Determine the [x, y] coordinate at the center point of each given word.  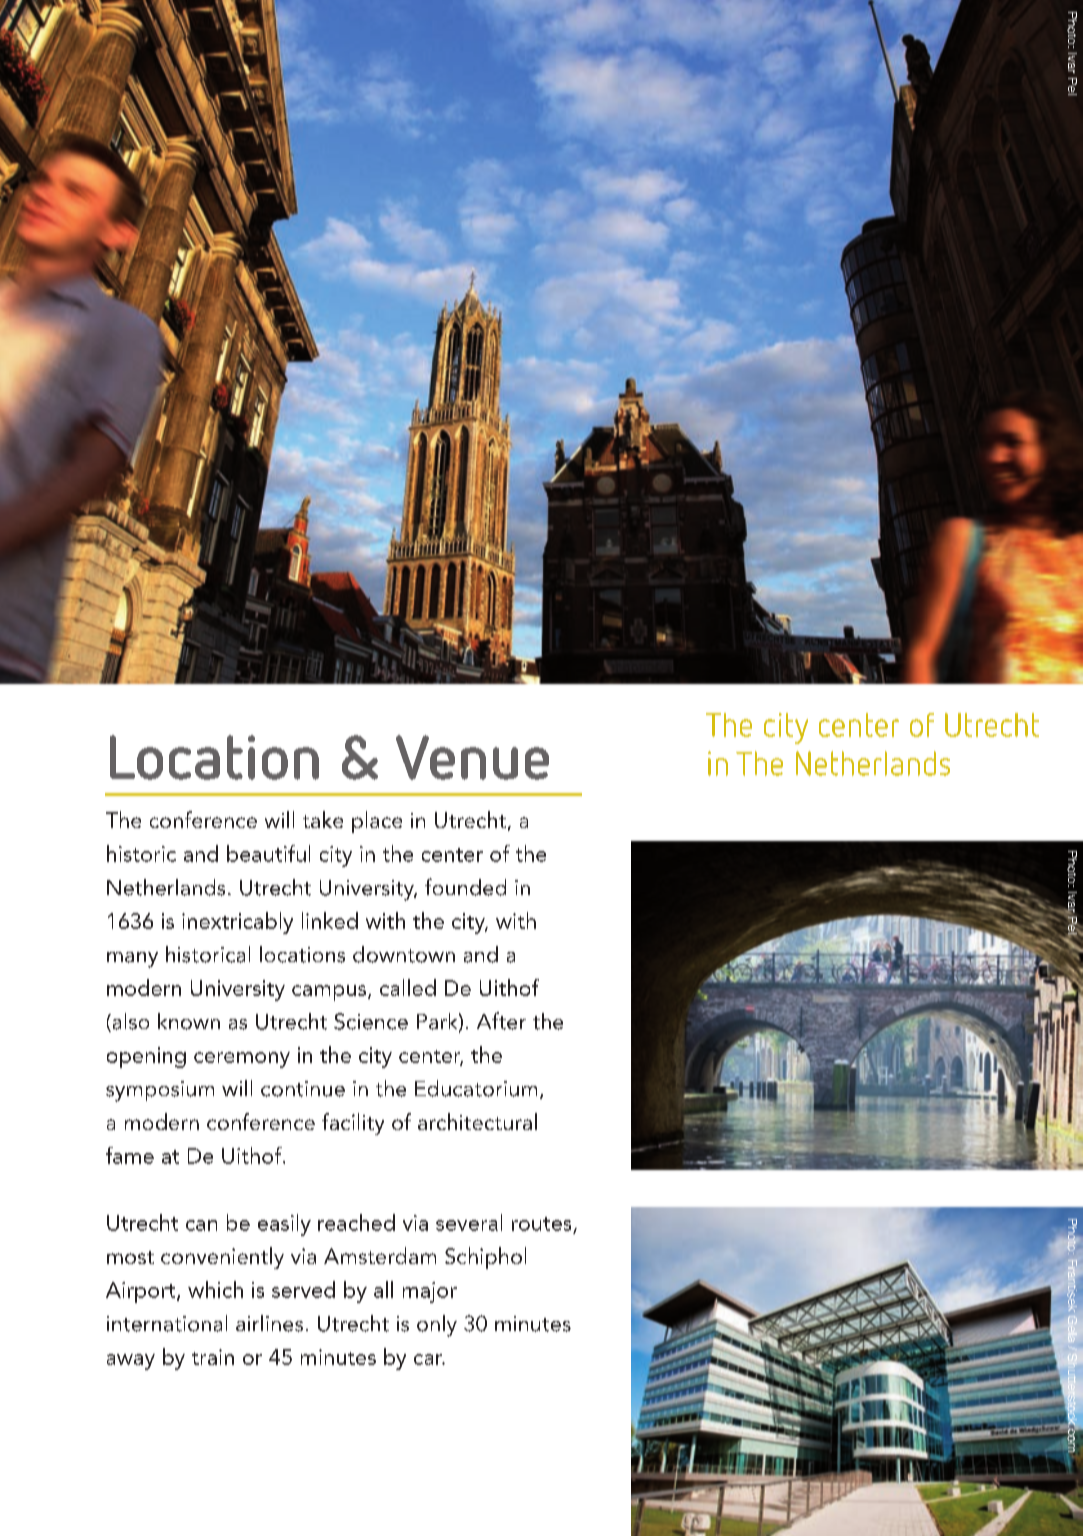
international [167, 1323]
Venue [472, 757]
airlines [269, 1323]
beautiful [268, 853]
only [437, 1326]
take [323, 819]
